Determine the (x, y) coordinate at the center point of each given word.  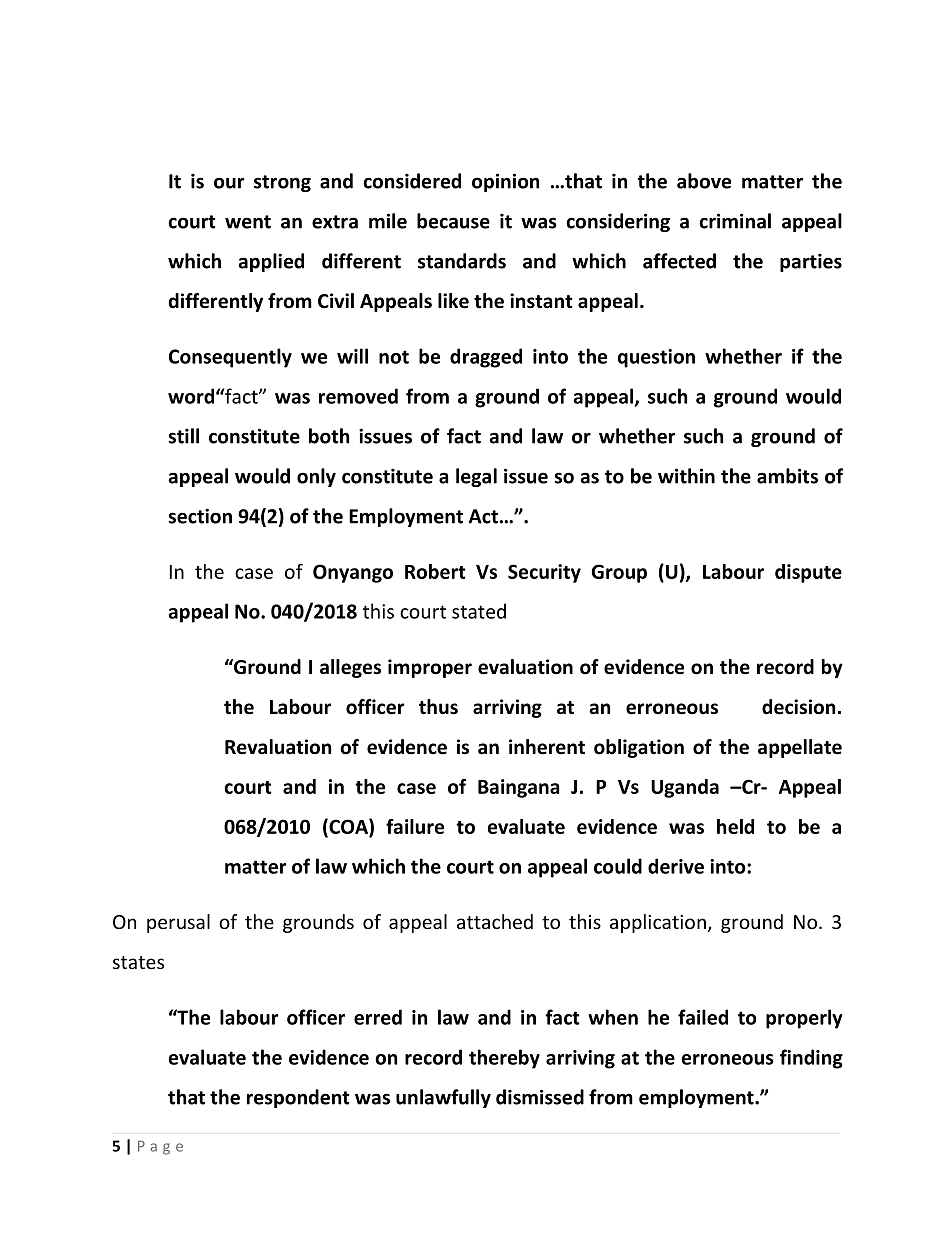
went (248, 222)
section (200, 516)
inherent (547, 747)
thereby (504, 1059)
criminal (735, 221)
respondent (298, 1098)
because (453, 221)
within (686, 476)
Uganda (685, 788)
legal (476, 477)
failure (415, 826)
